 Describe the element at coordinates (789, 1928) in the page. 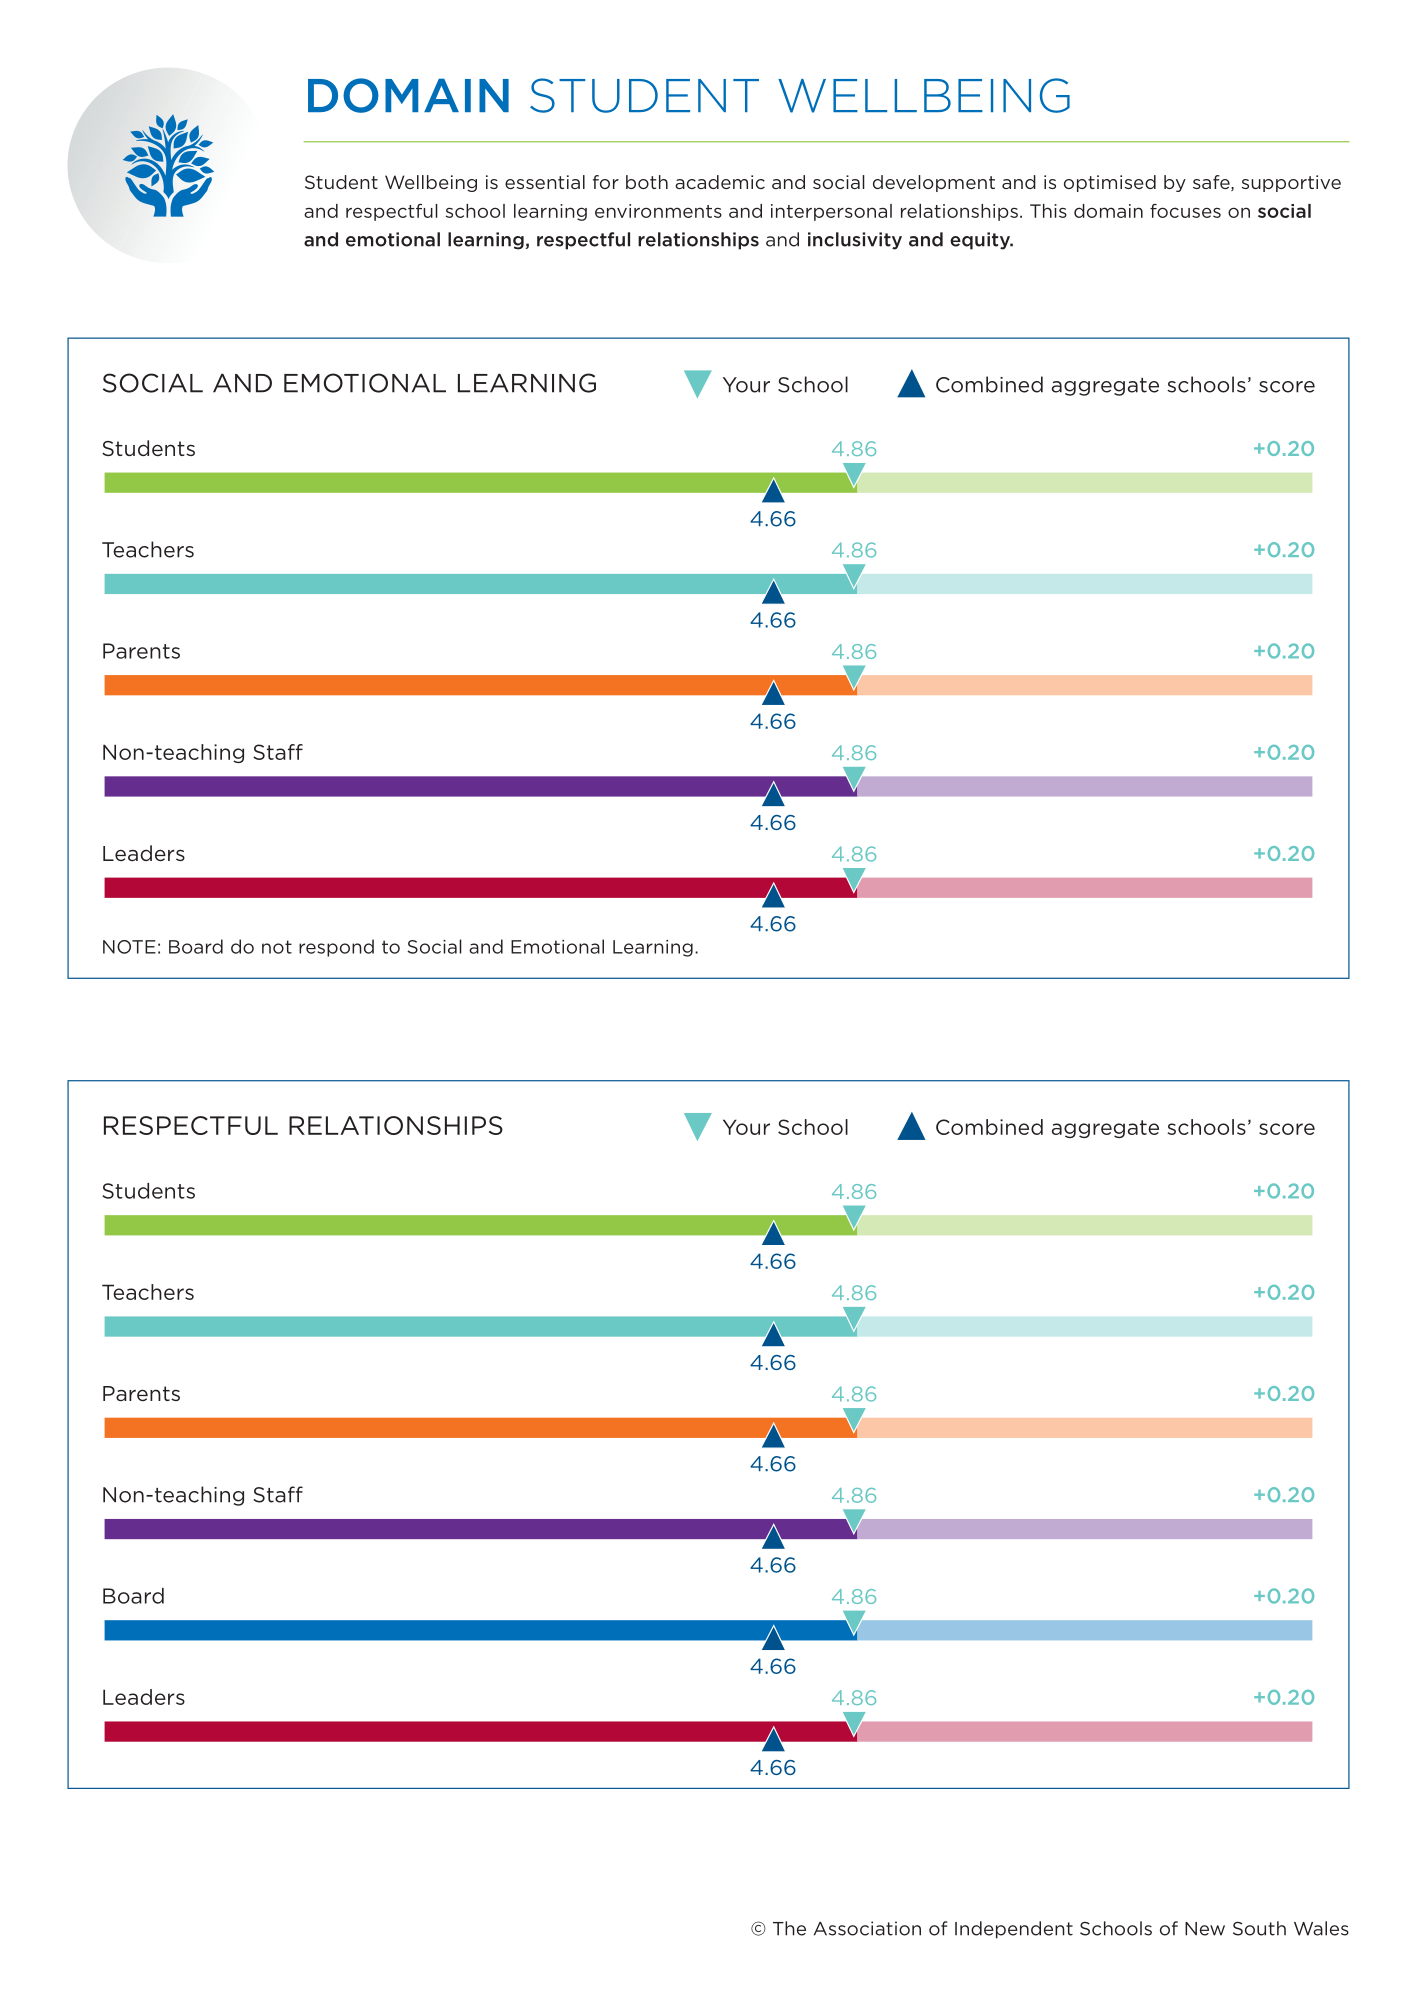

I see `The` at that location.
